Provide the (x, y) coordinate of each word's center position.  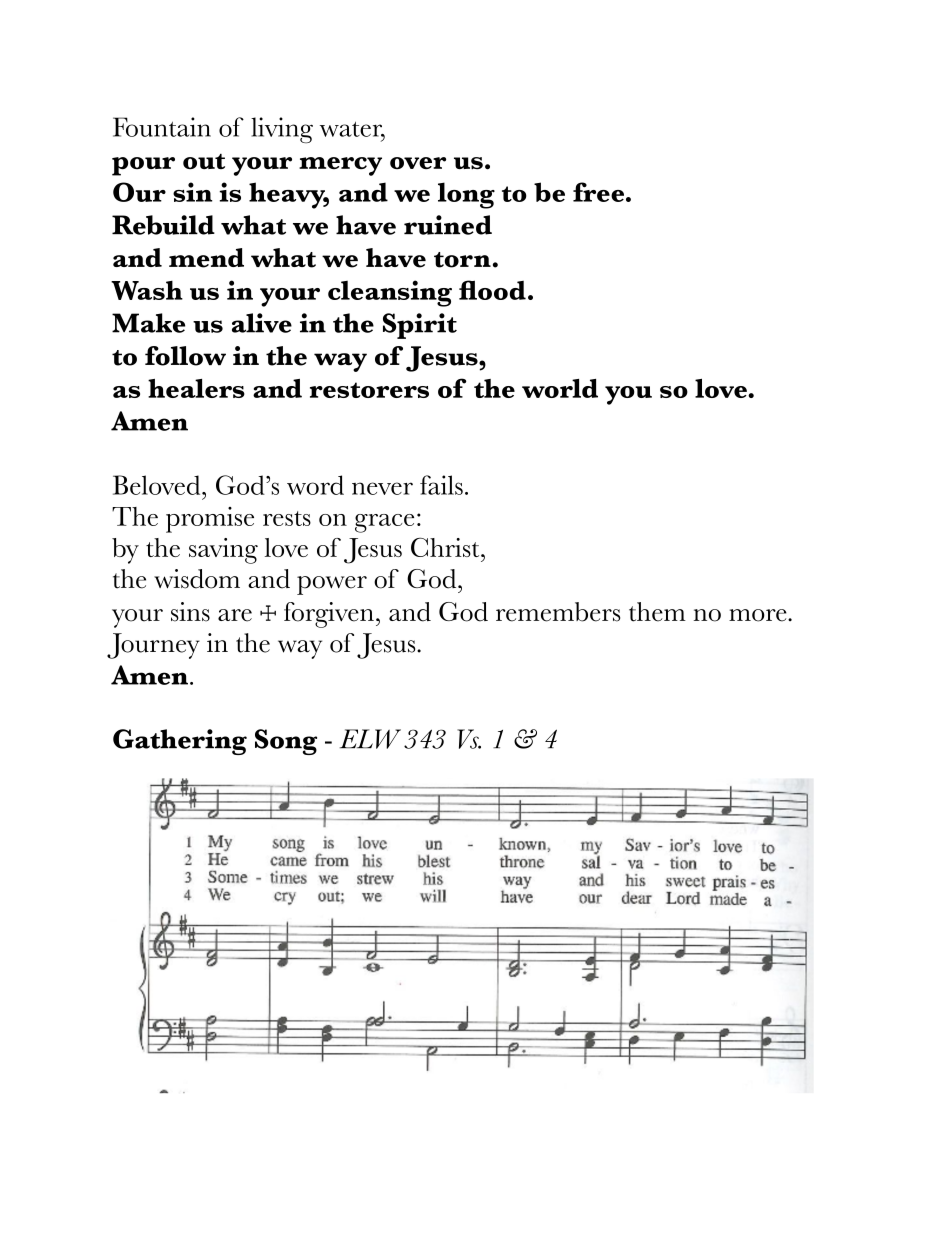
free (600, 192)
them (657, 612)
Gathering (180, 742)
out (204, 161)
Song (286, 742)
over (418, 163)
